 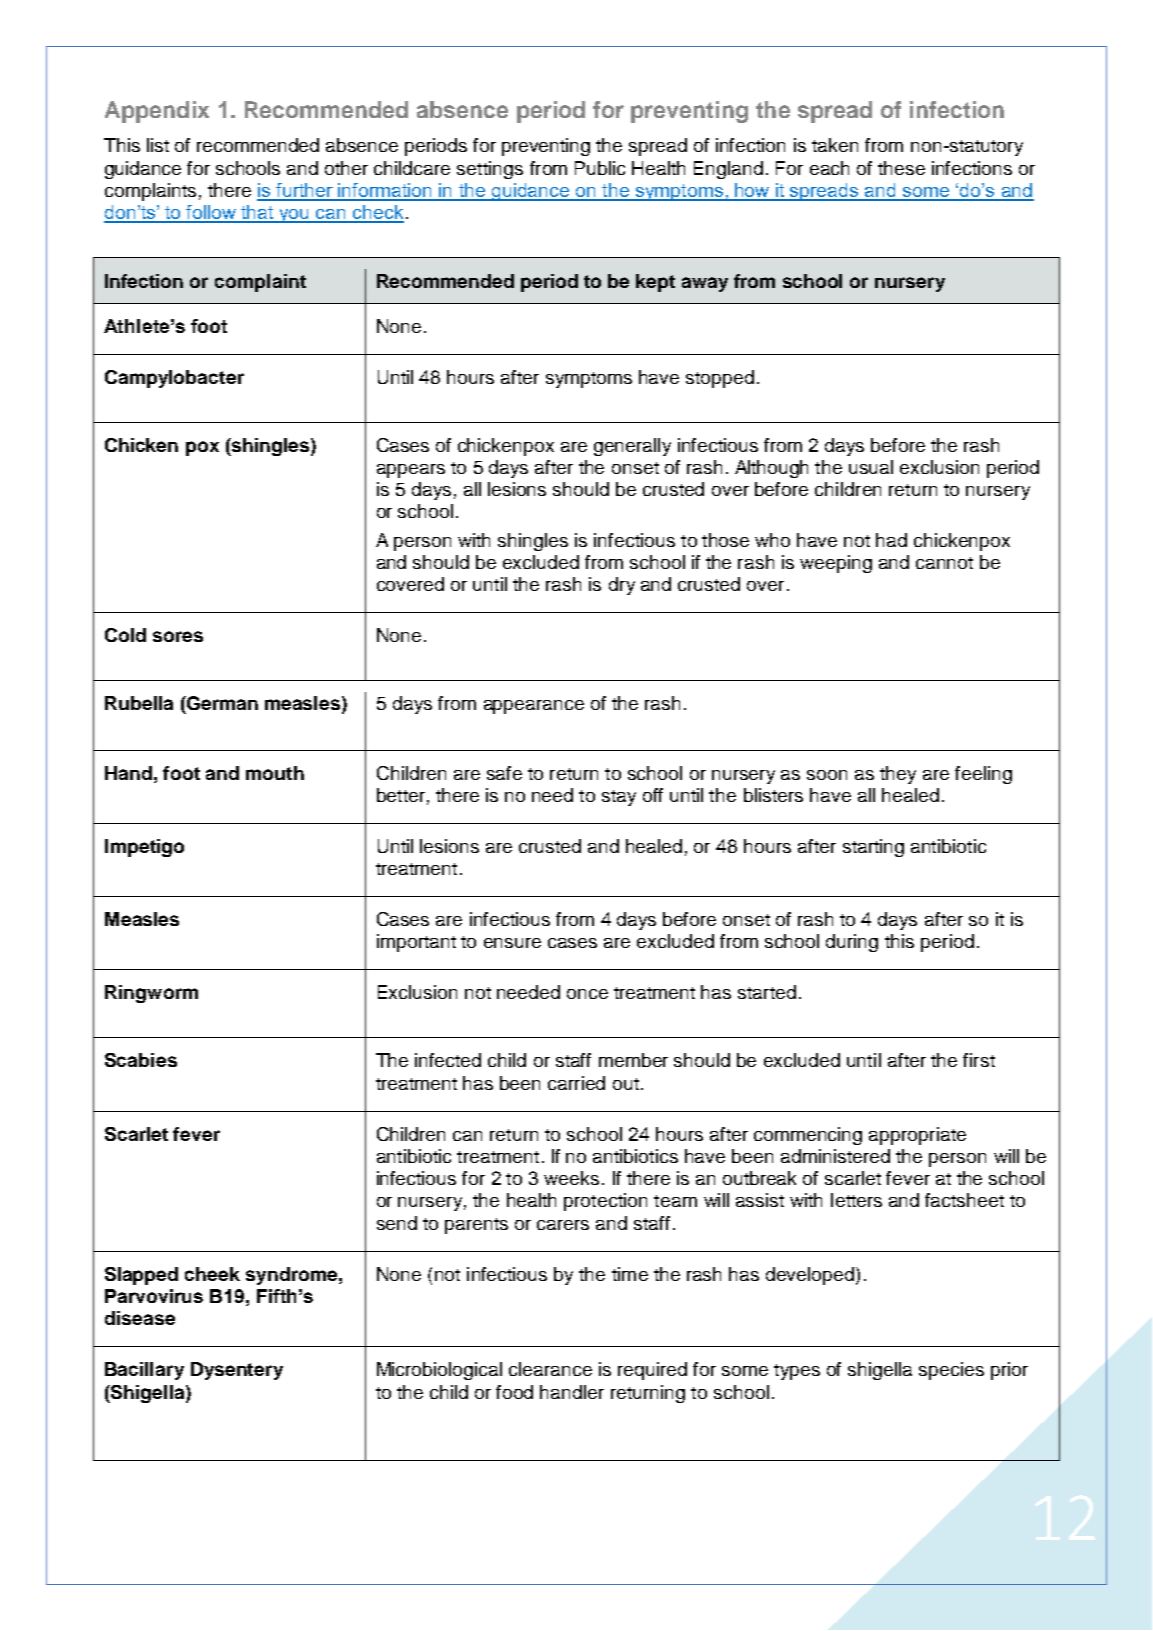 I want to click on Dysentery, so click(x=237, y=1371).
